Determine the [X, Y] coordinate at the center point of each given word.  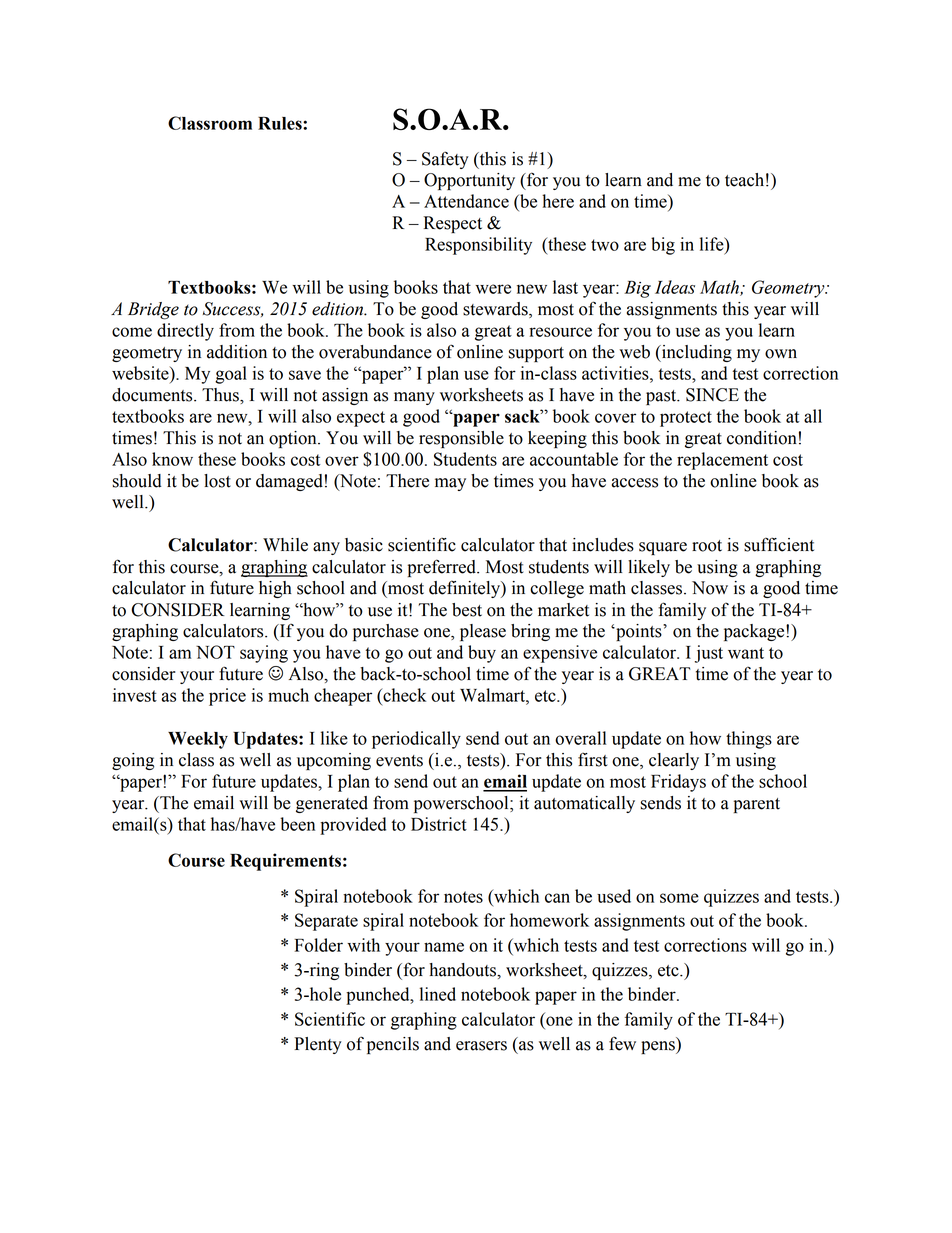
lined [438, 994]
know [172, 459]
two [605, 245]
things [749, 740]
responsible [461, 439]
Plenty [318, 1045]
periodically [416, 740]
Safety [445, 160]
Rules [281, 123]
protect [686, 419]
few [622, 1044]
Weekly [198, 740]
